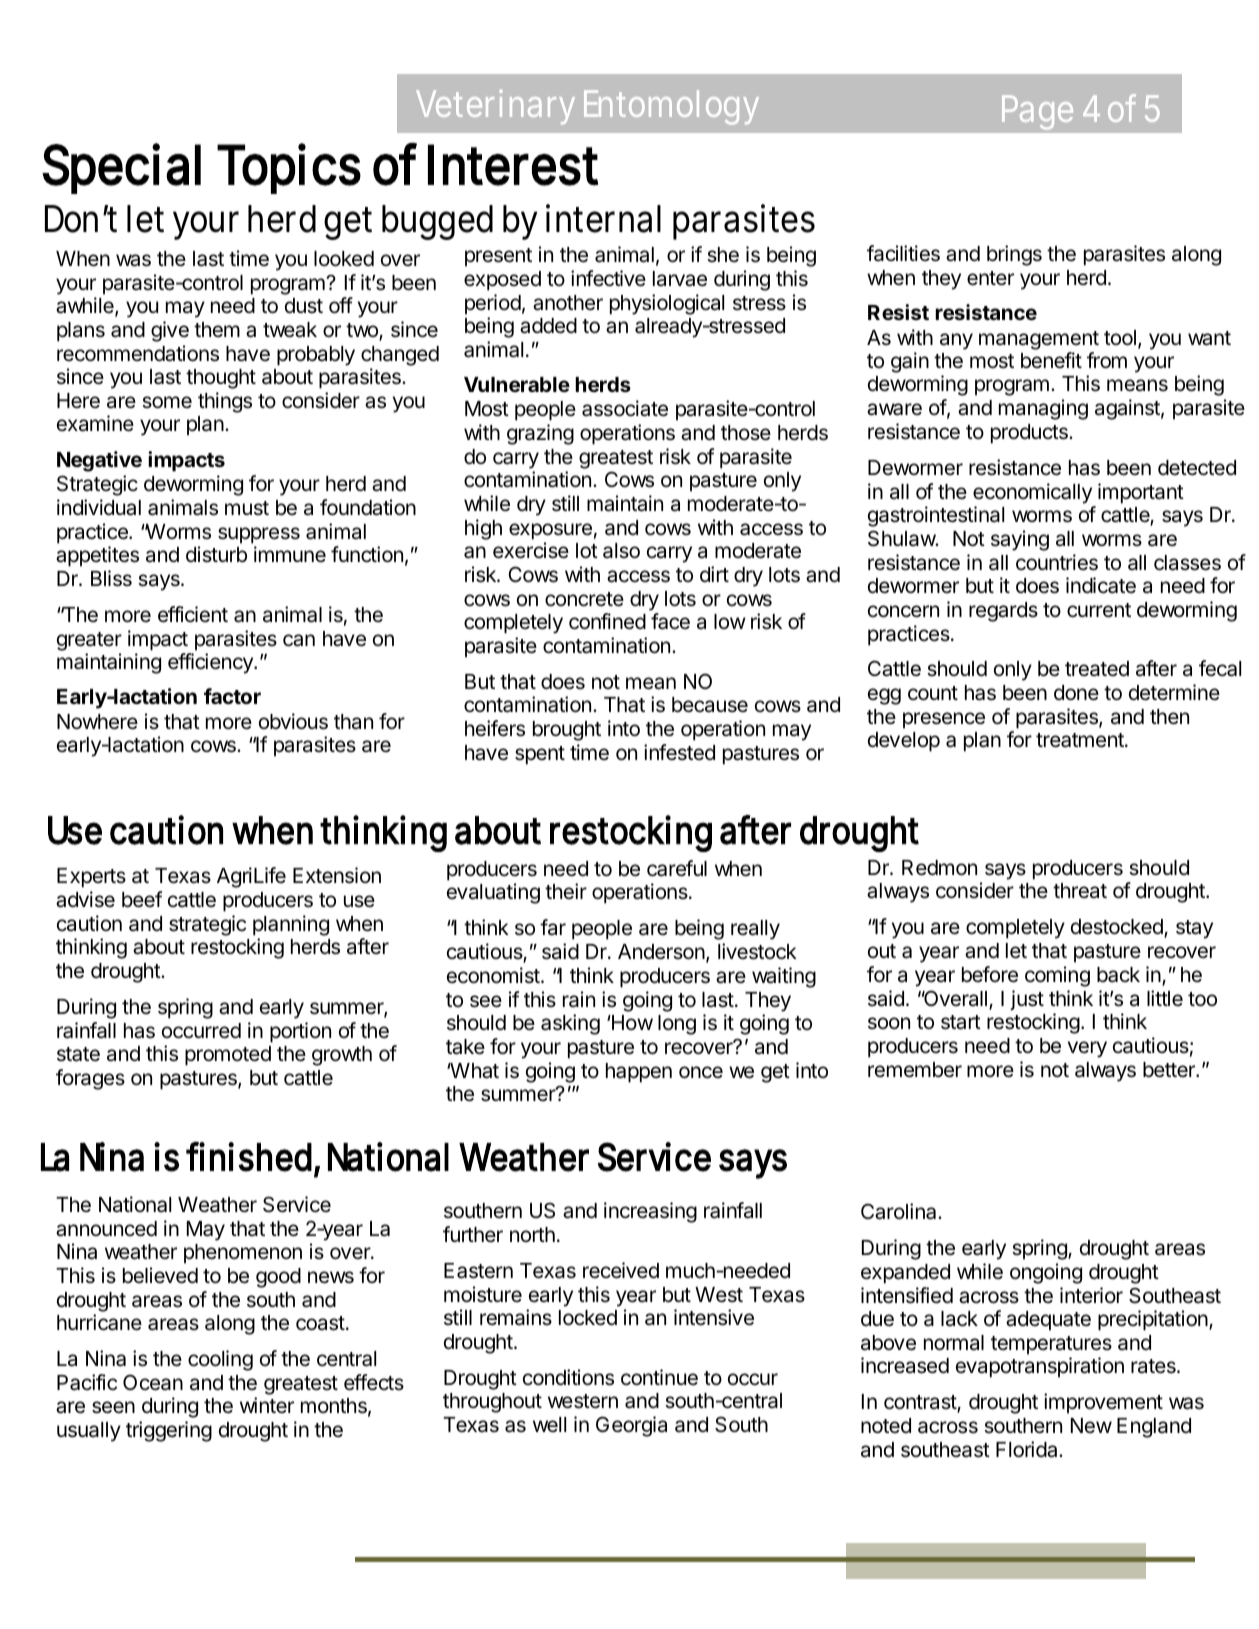  I want to click on winter, so click(267, 1405).
